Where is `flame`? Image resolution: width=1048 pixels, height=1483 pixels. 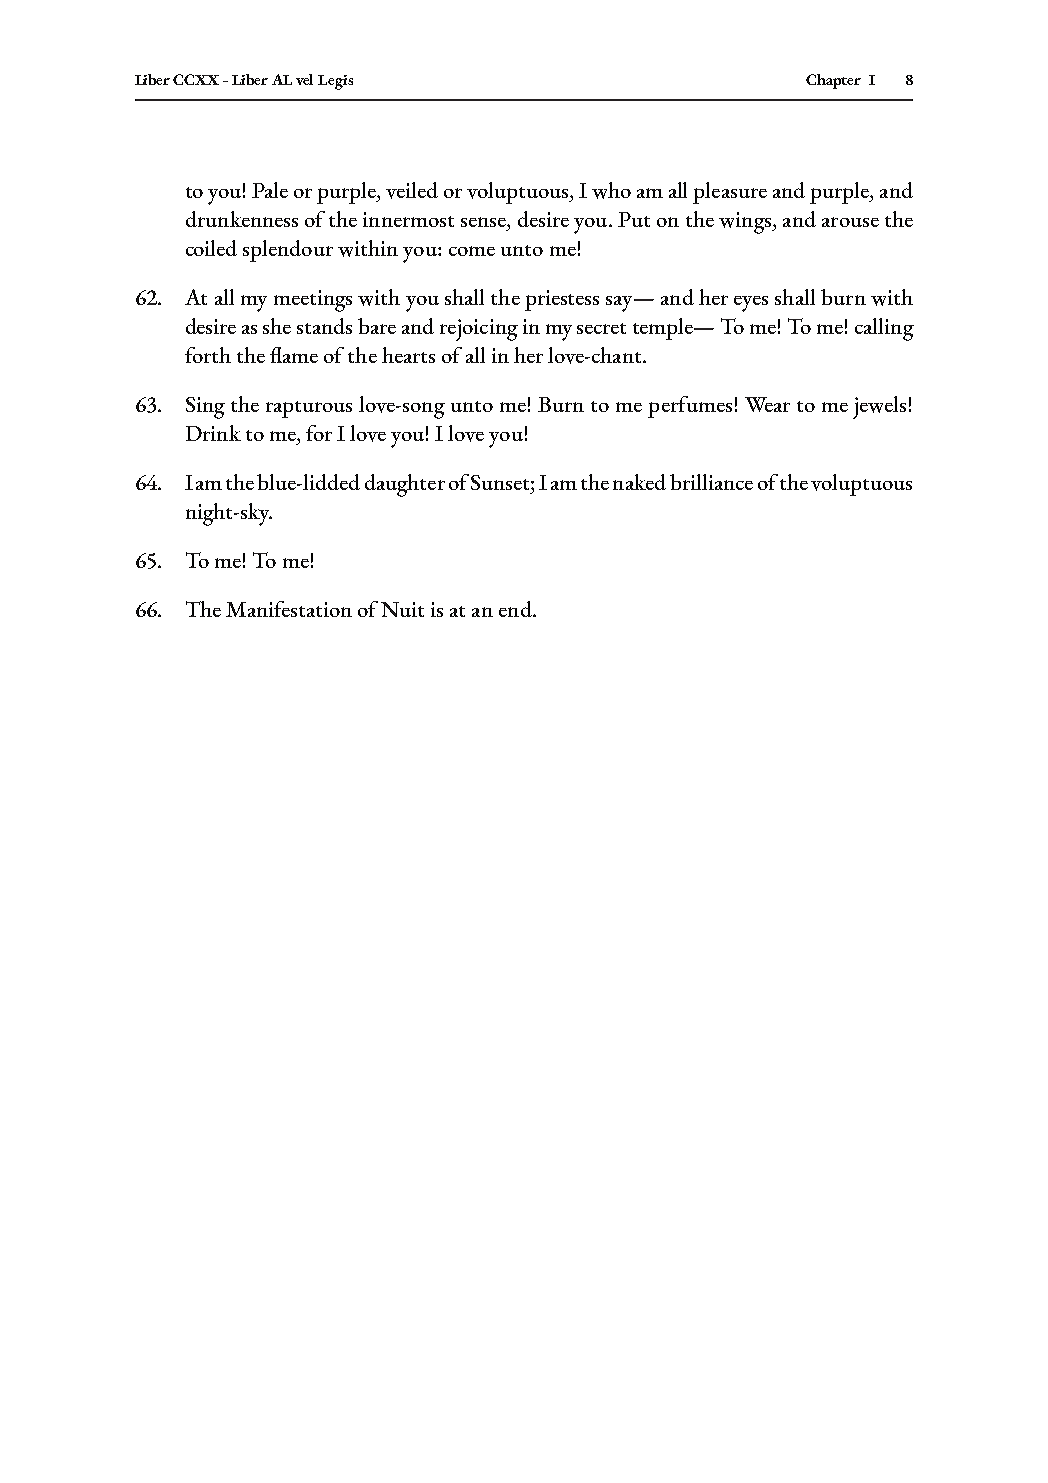
flame is located at coordinates (294, 355).
